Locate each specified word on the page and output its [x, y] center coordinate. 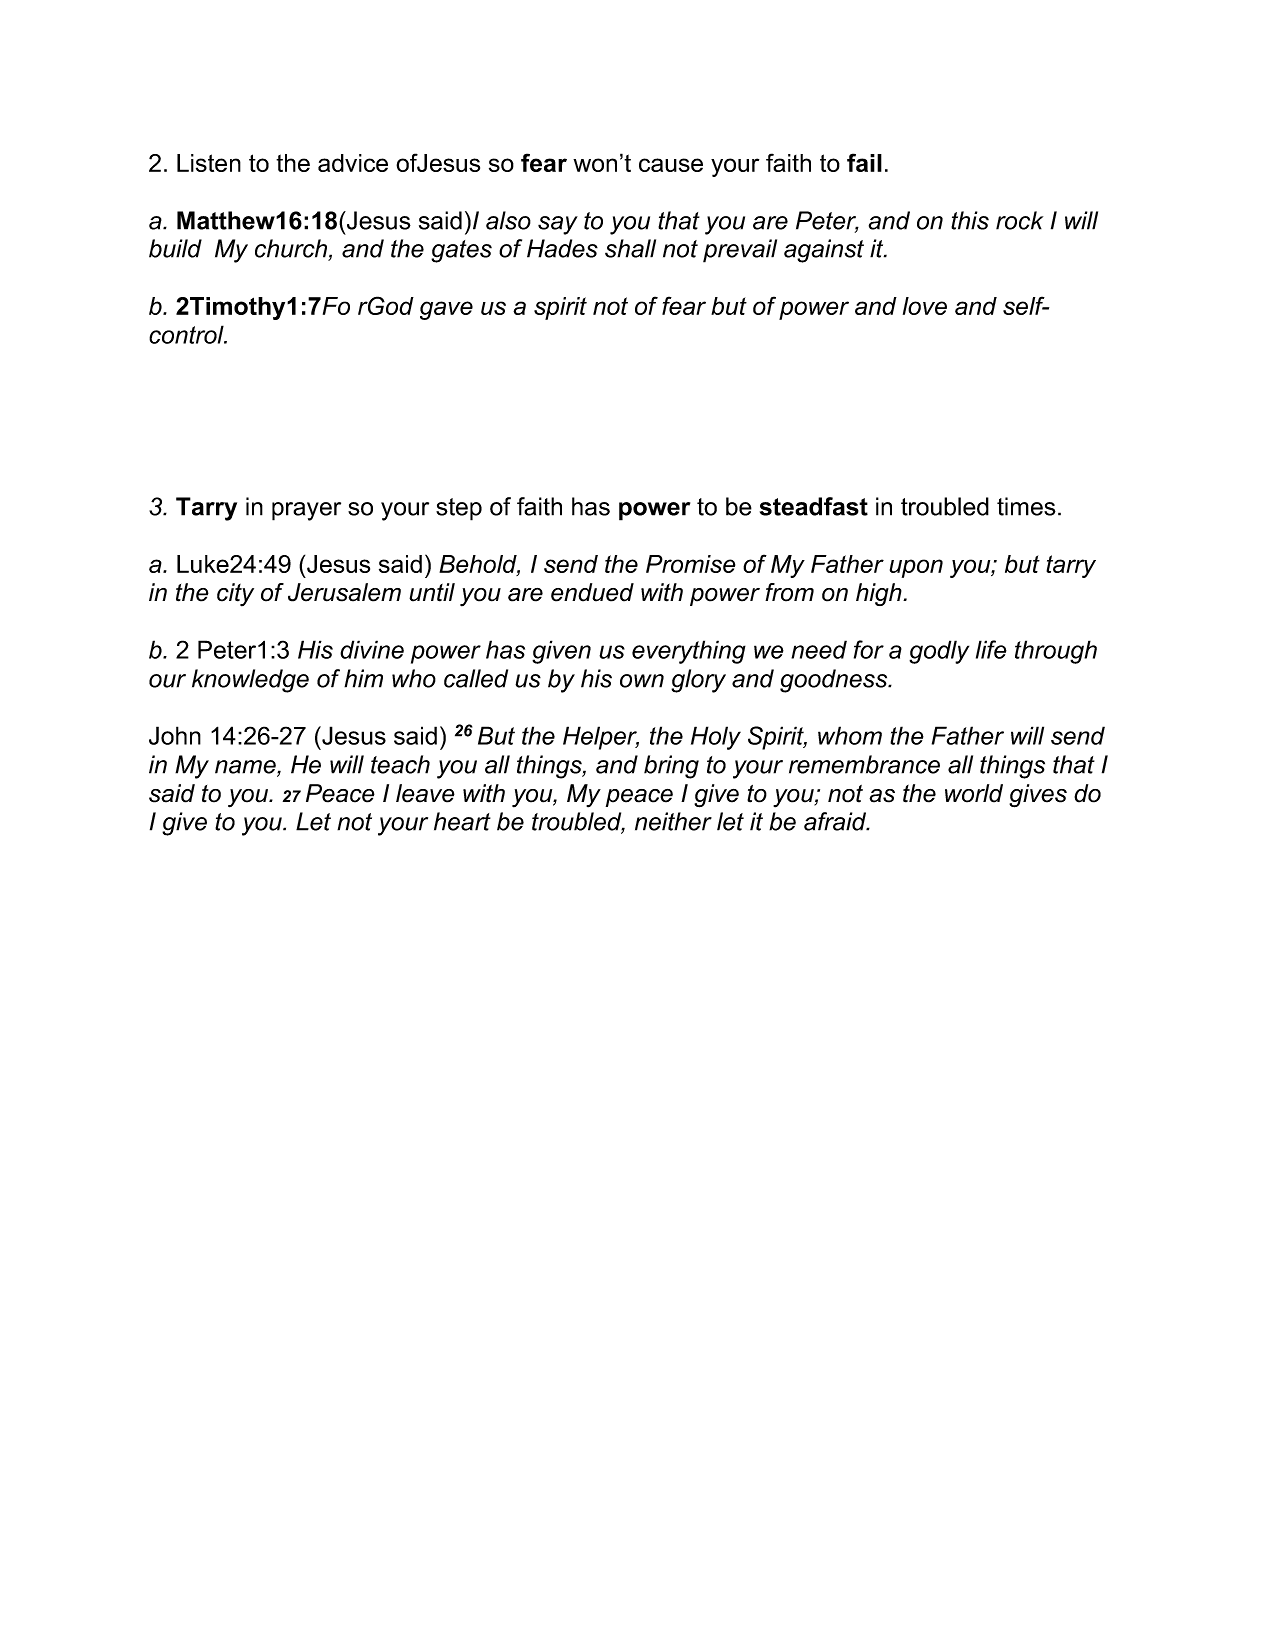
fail [864, 162]
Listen [209, 163]
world [974, 793]
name [246, 768]
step [459, 509]
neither [673, 821]
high [880, 594]
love [925, 306]
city [235, 595]
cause [671, 165]
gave [446, 310]
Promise [690, 564]
